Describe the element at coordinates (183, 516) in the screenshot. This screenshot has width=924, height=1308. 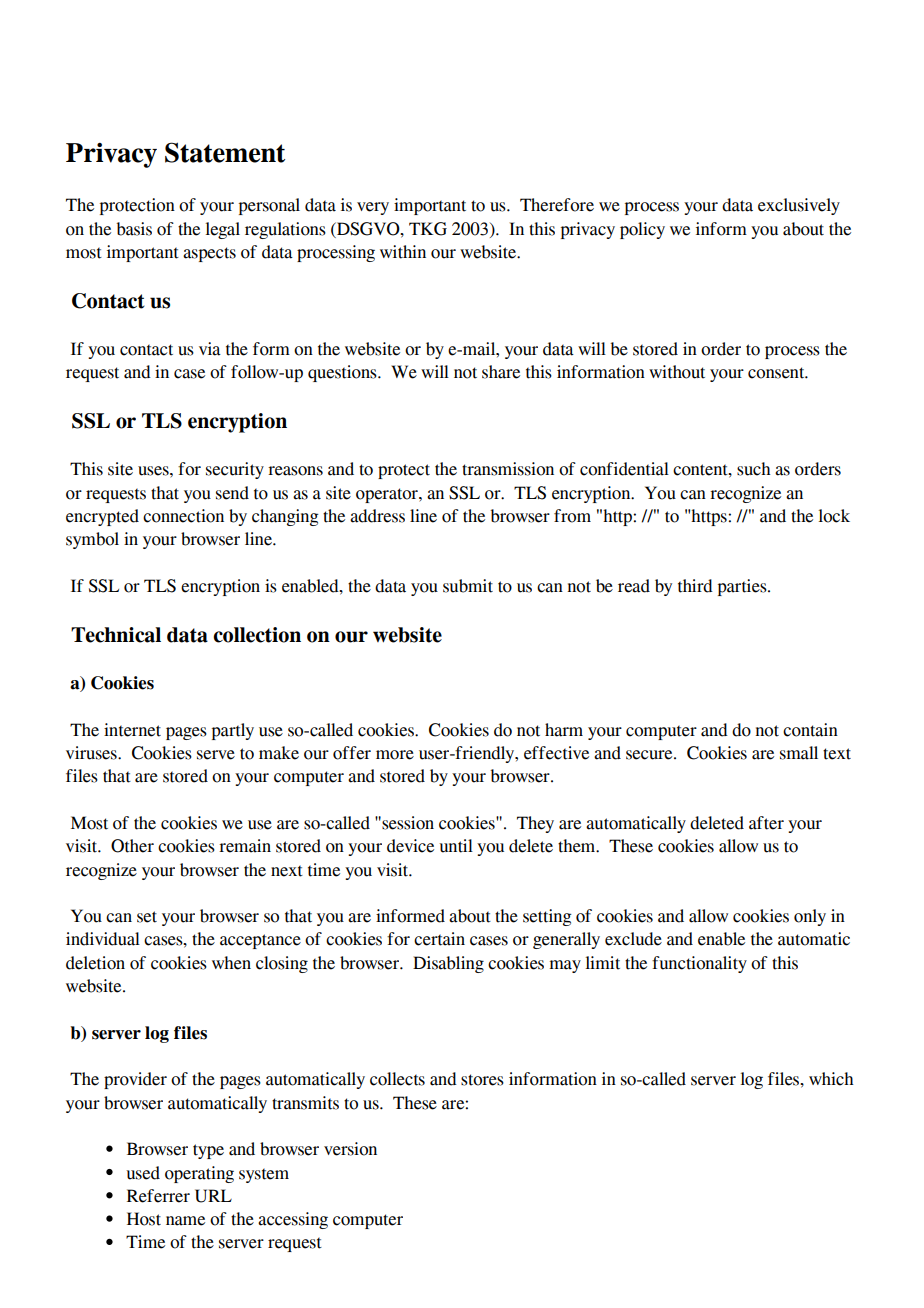
I see `connection` at that location.
